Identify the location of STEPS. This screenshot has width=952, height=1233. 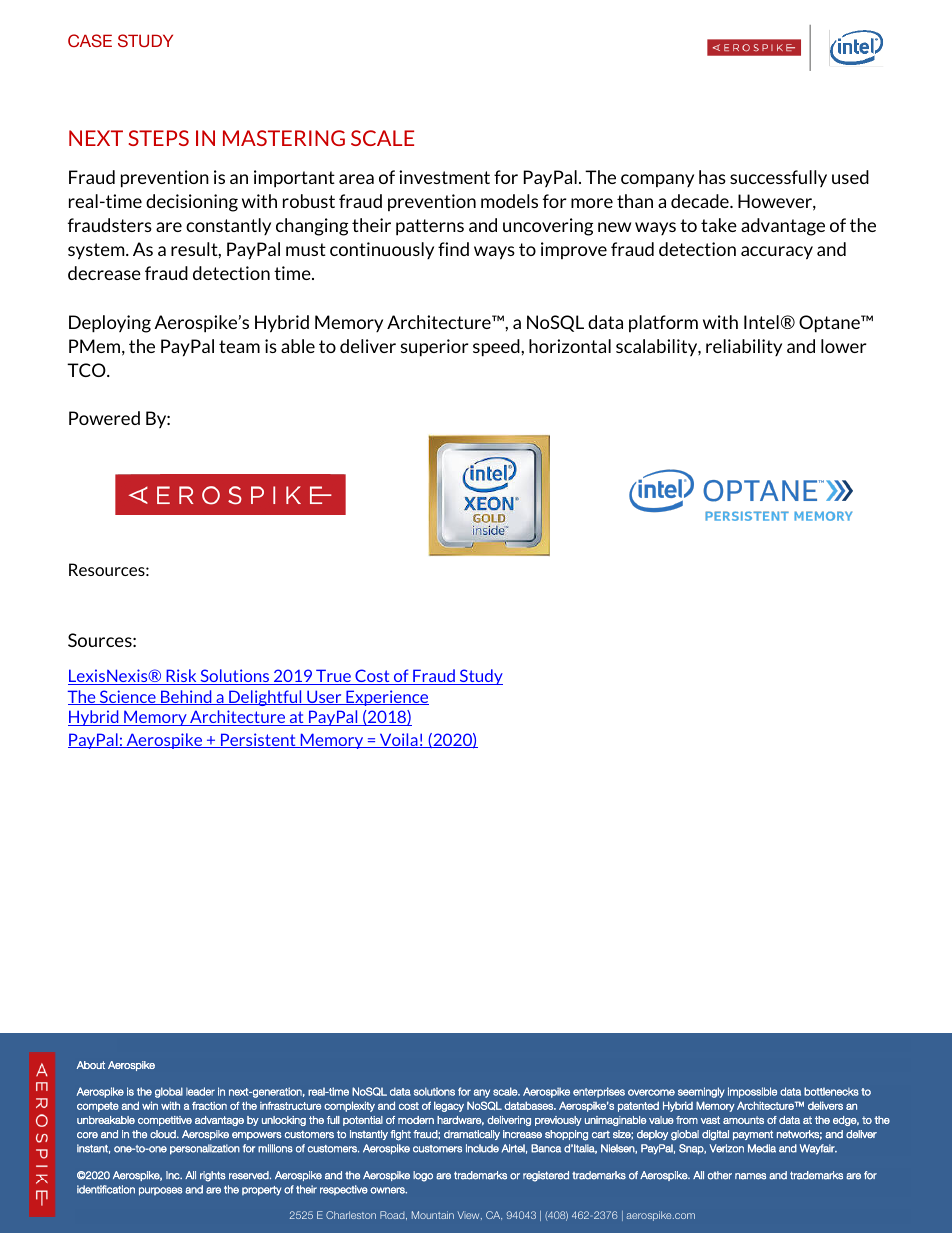
(158, 138).
